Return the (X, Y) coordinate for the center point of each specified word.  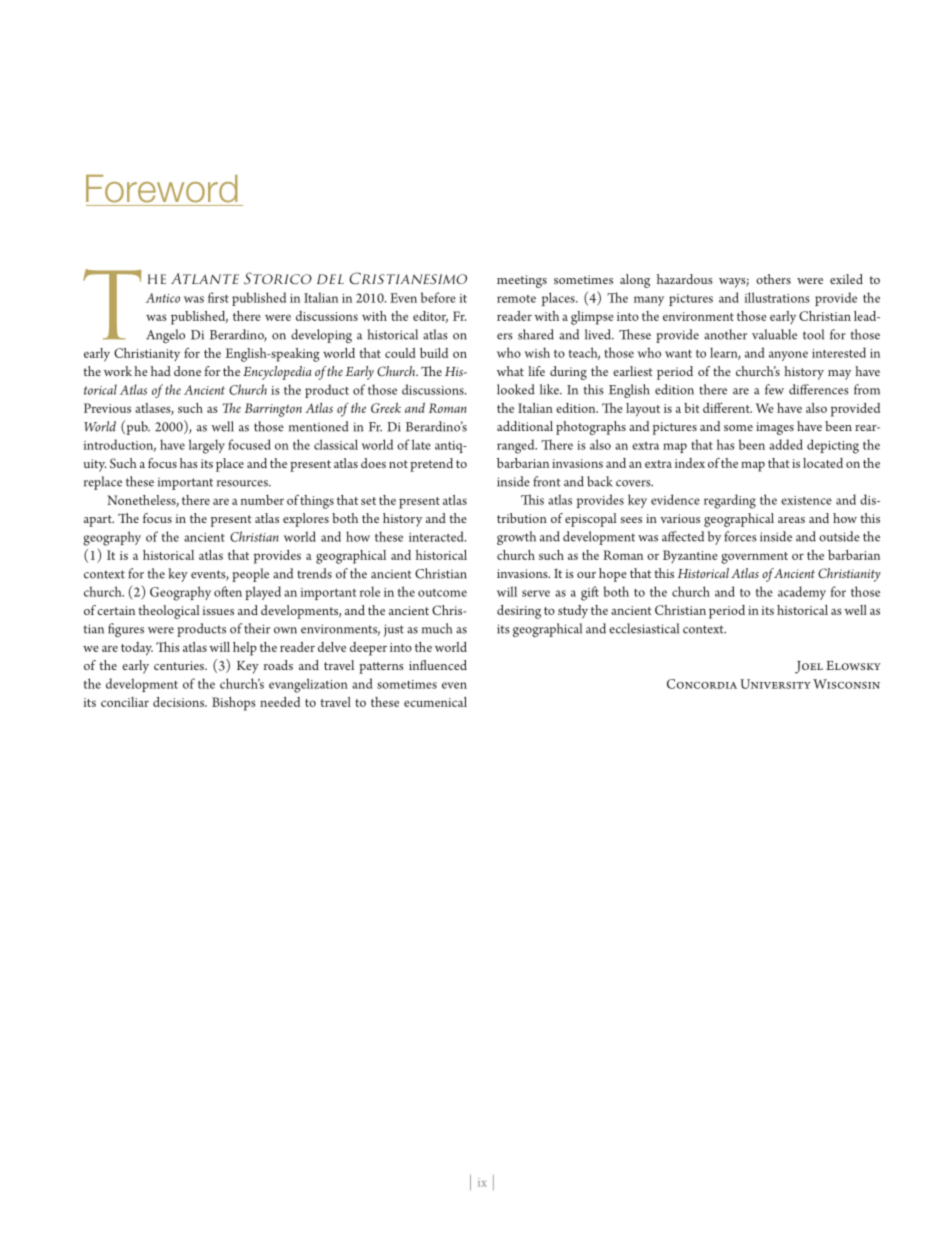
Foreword (162, 189)
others (773, 279)
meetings (522, 281)
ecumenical (435, 702)
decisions (180, 702)
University (775, 684)
